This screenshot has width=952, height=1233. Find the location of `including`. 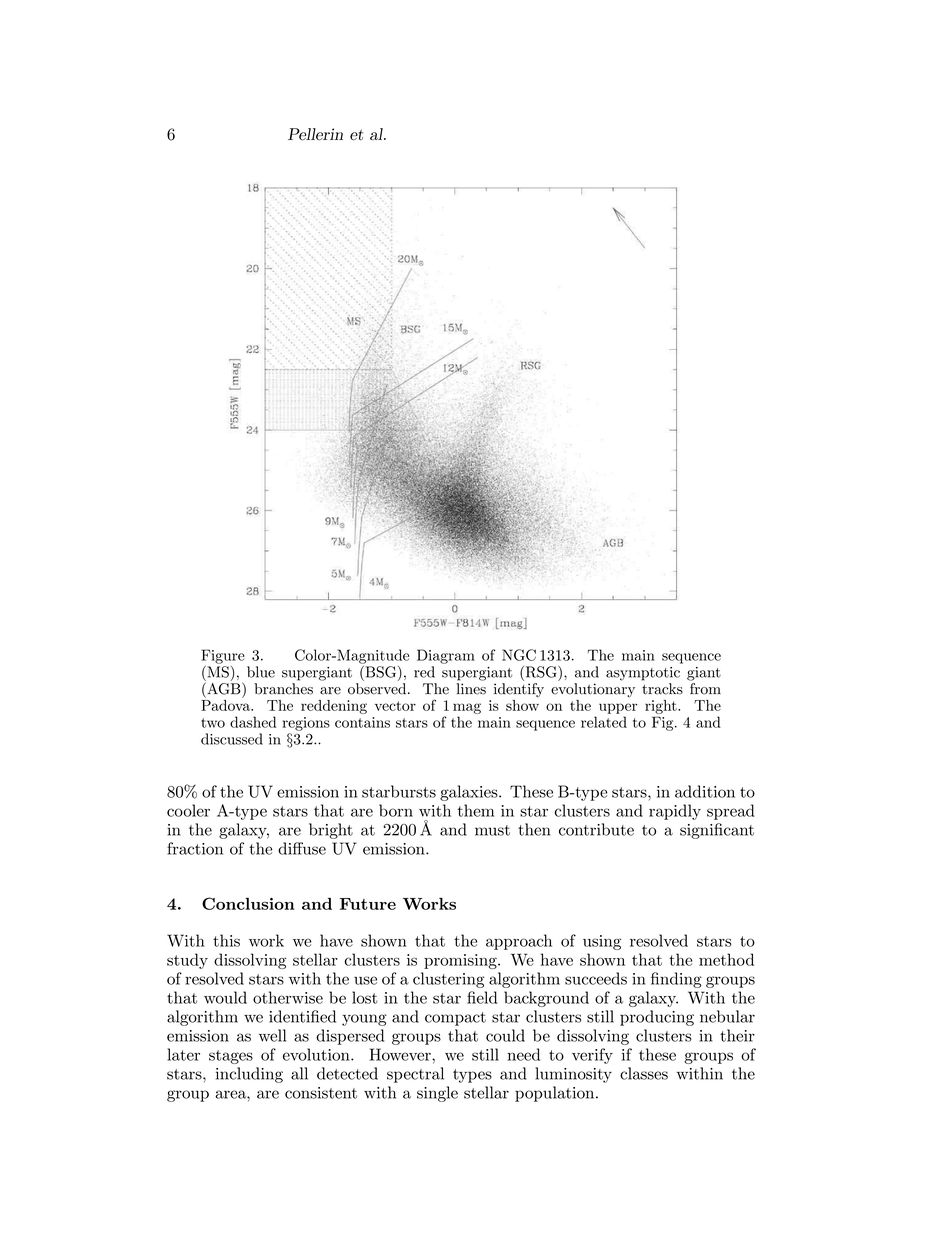

including is located at coordinates (249, 1075).
